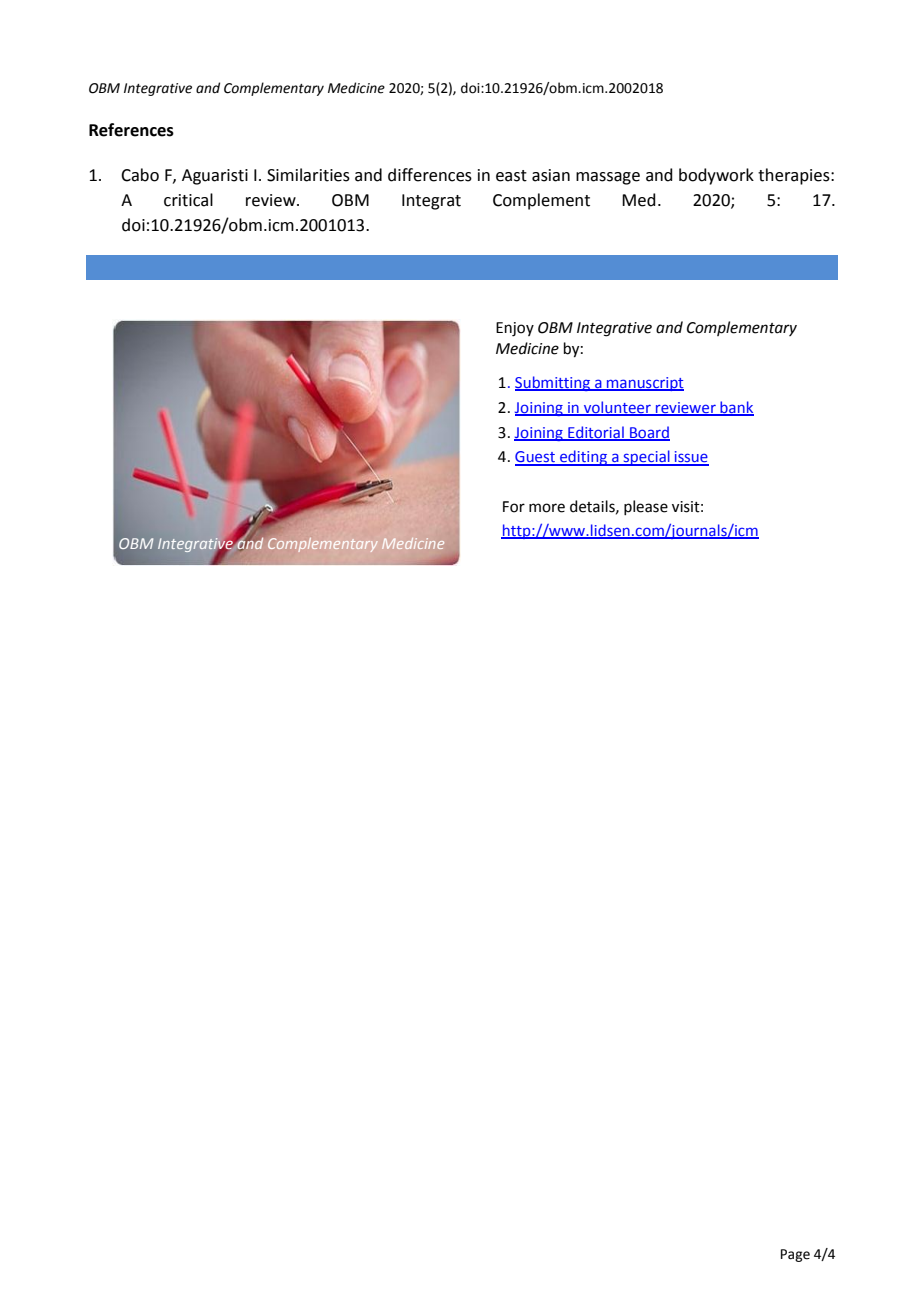  What do you see at coordinates (646, 507) in the screenshot?
I see `please` at bounding box center [646, 507].
